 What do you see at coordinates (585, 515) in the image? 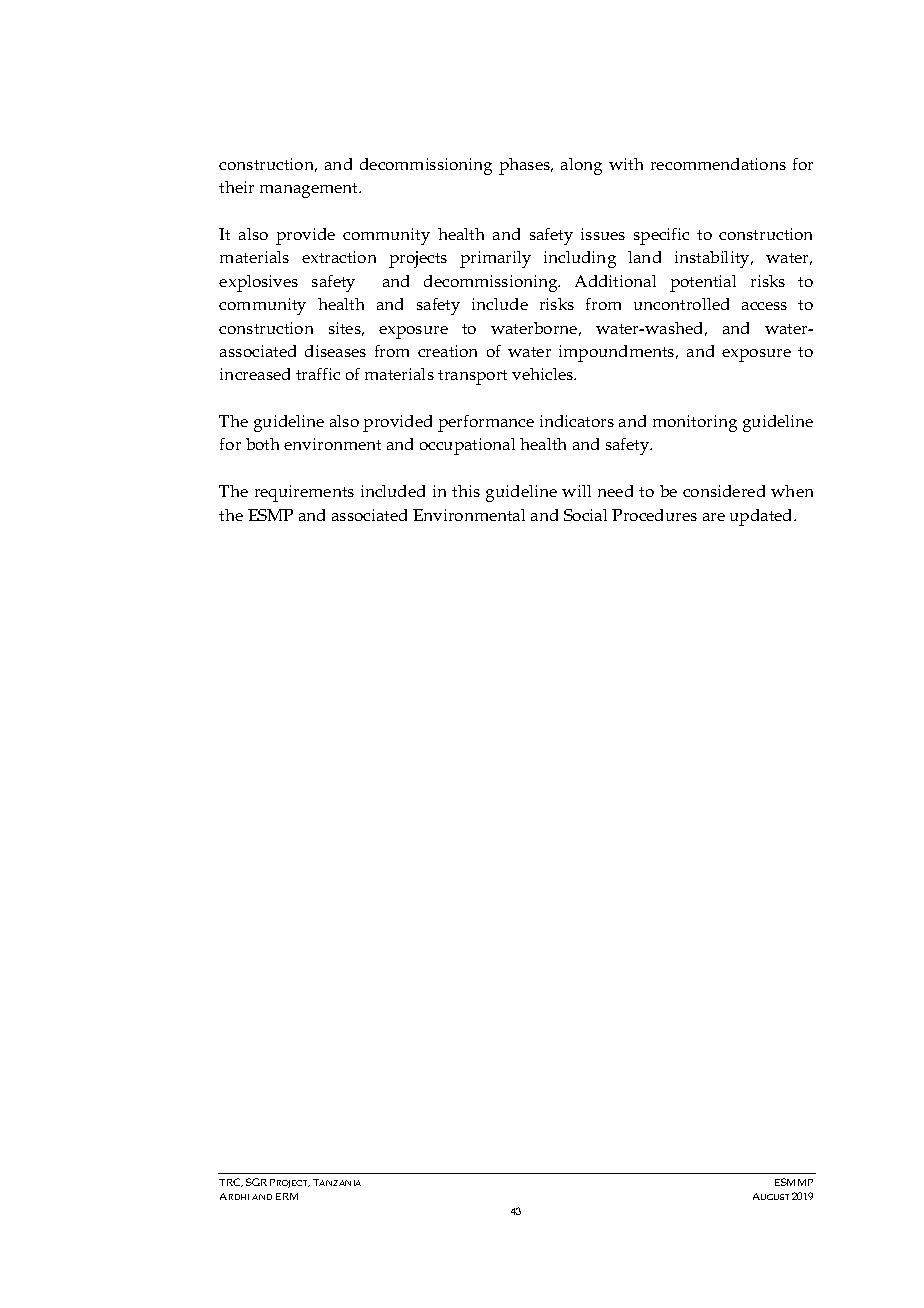
I see `Social` at bounding box center [585, 515].
